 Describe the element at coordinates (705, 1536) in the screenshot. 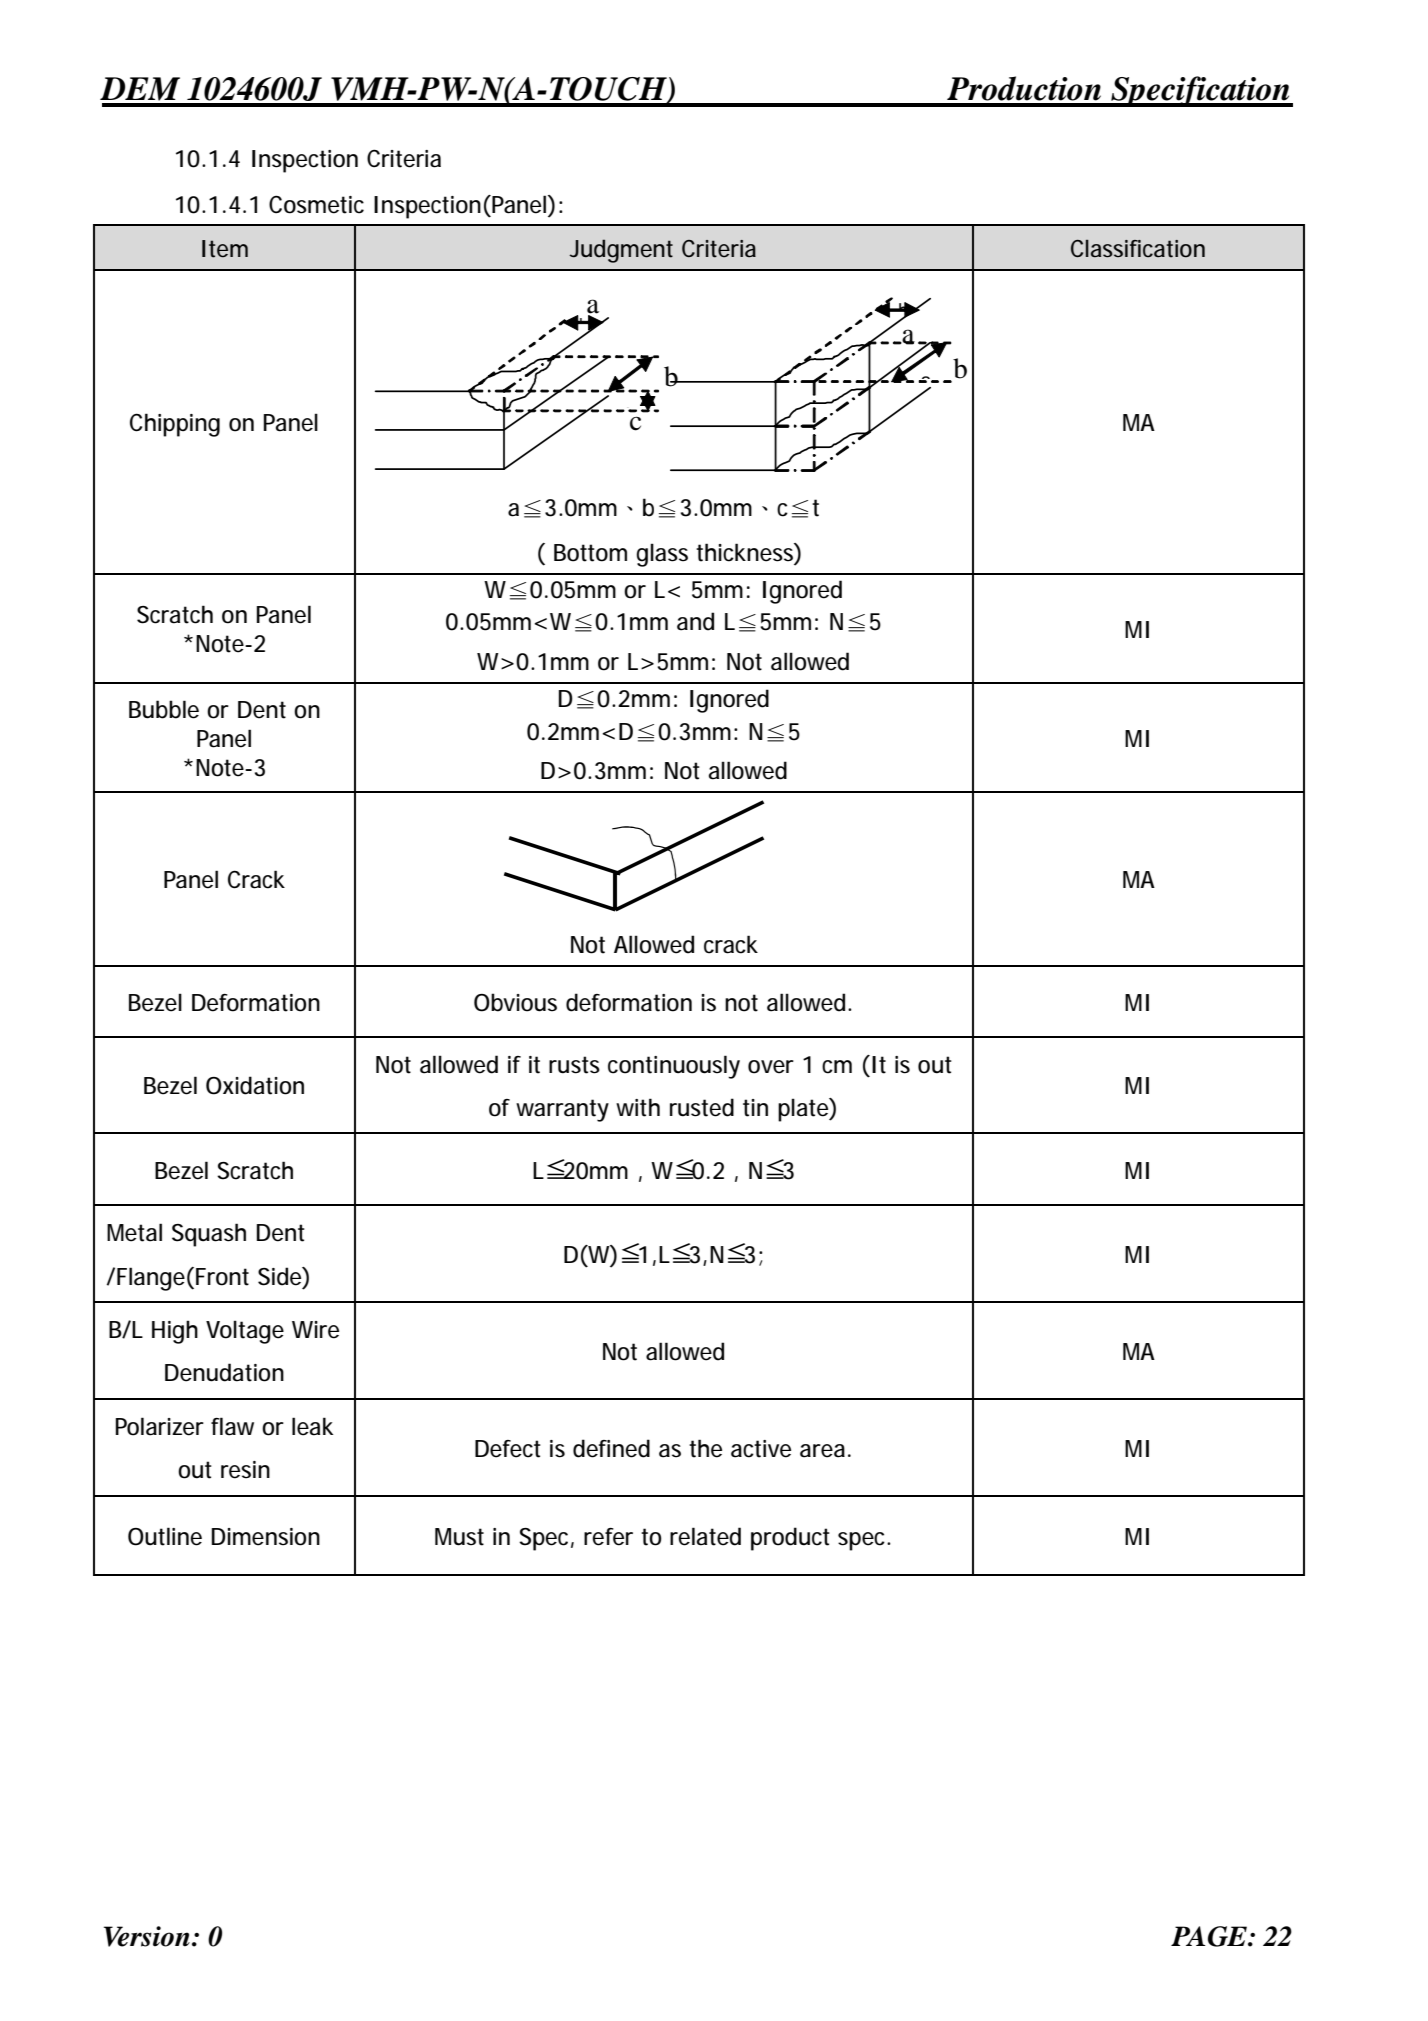

I see `related` at that location.
